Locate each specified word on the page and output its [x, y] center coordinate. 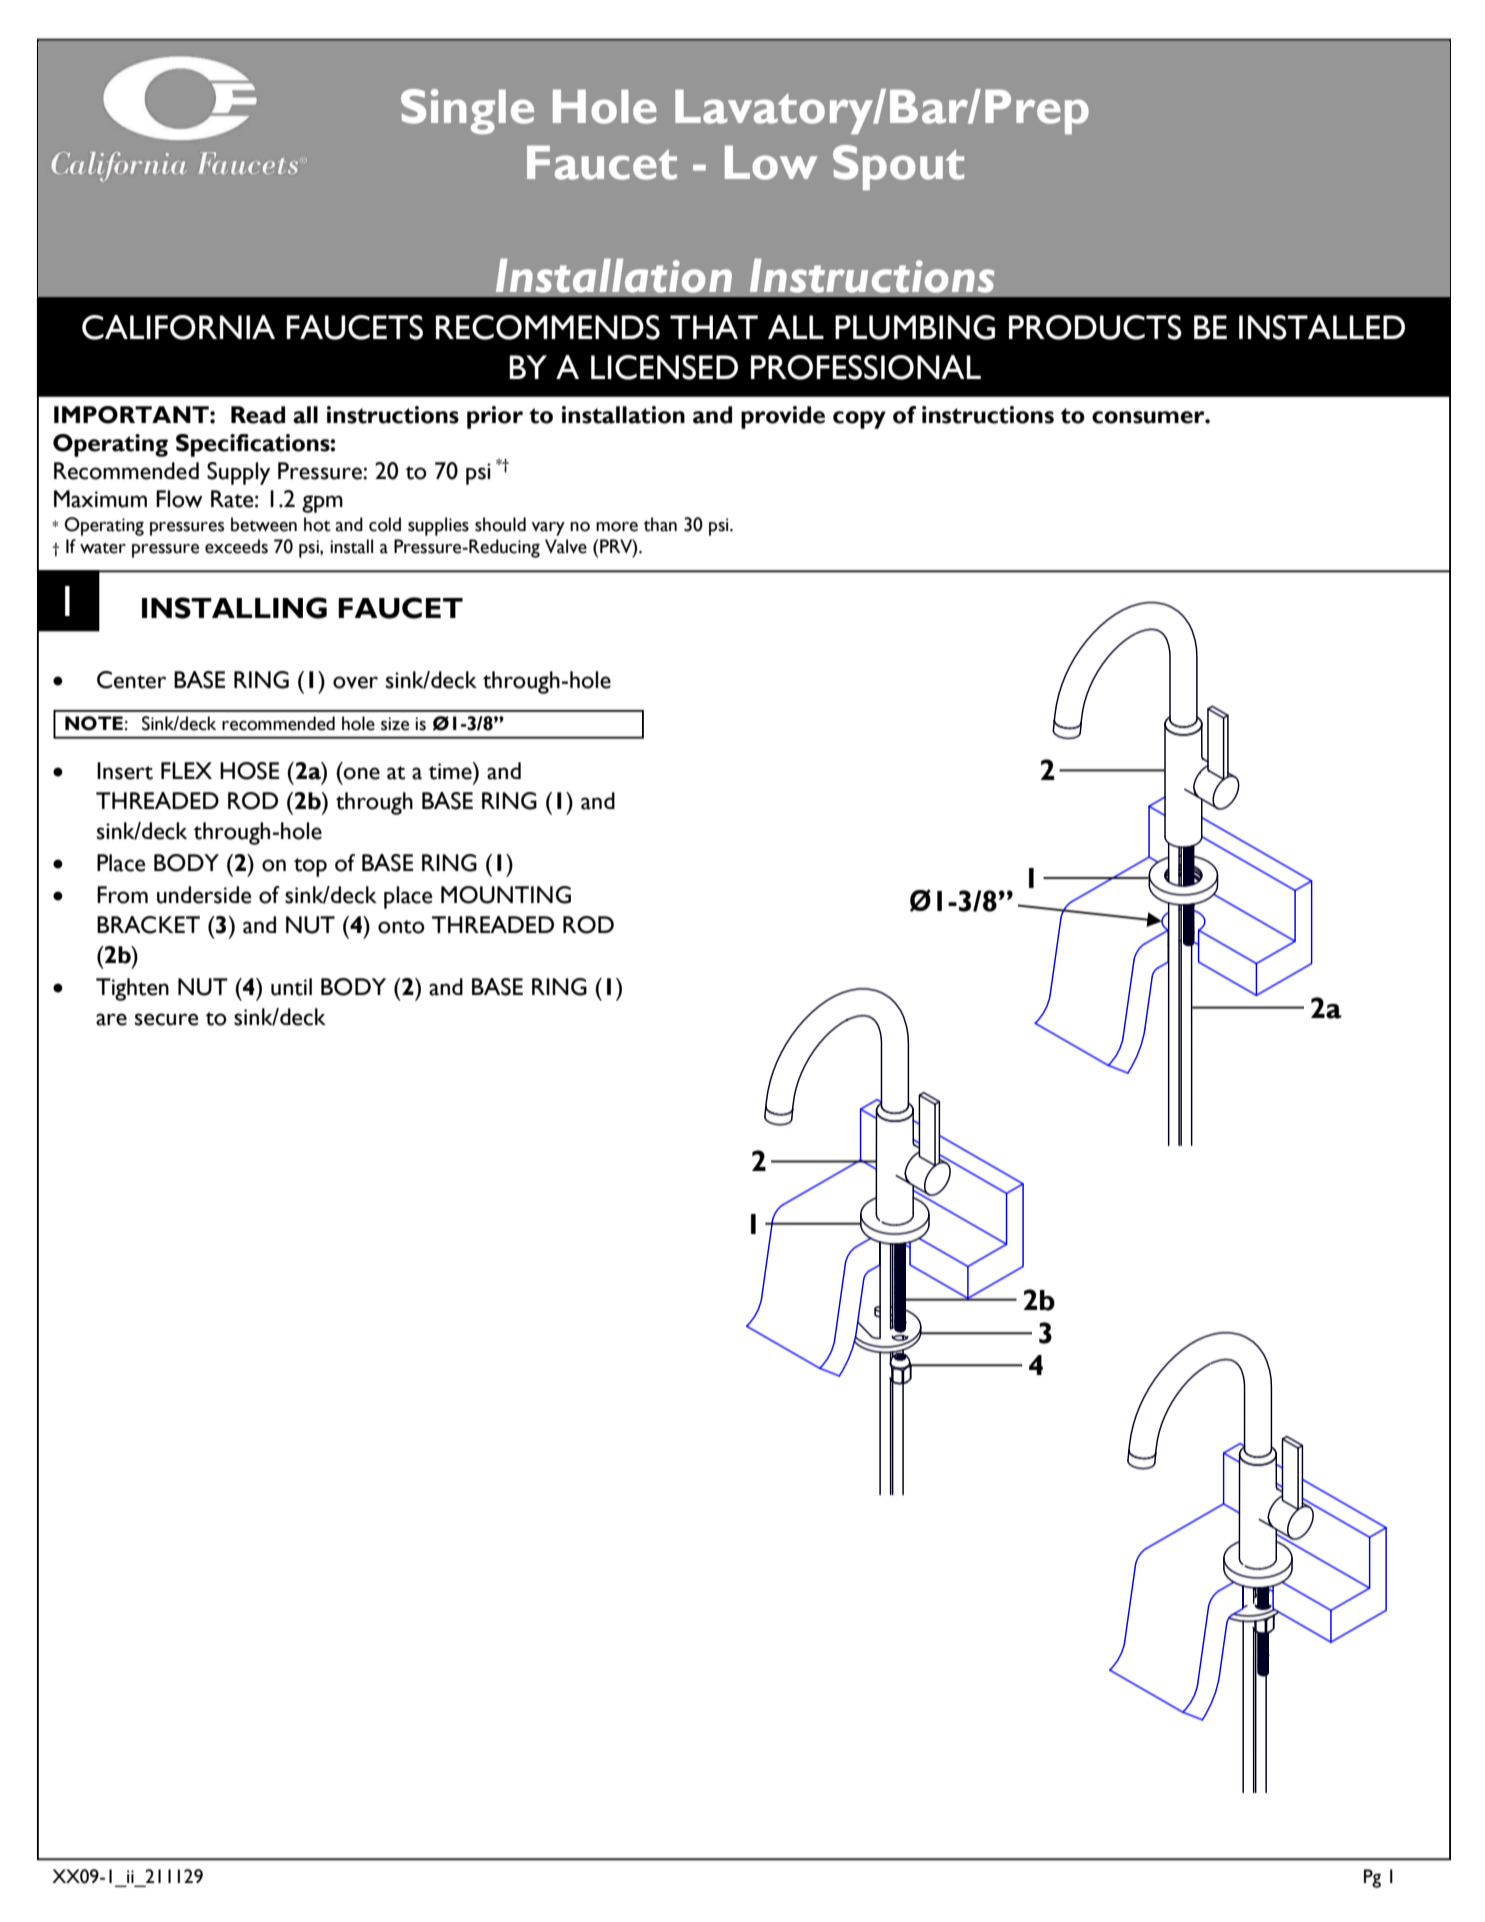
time [451, 771]
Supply [238, 473]
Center [131, 680]
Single [467, 111]
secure [167, 1019]
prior [495, 417]
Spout [898, 167]
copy [859, 420]
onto [401, 927]
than [660, 524]
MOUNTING [506, 895]
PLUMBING [915, 327]
